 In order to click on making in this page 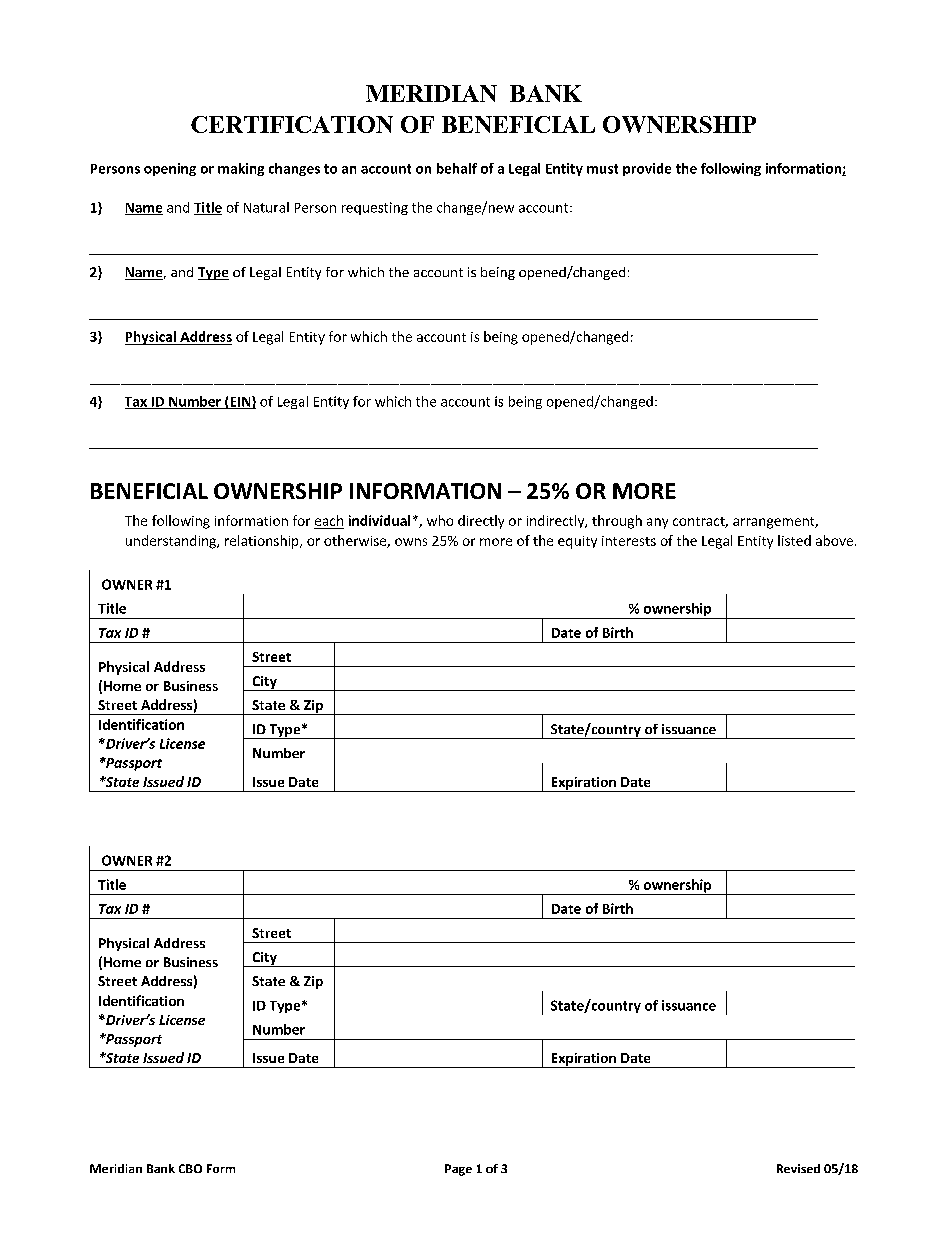, I will do `click(241, 169)`.
